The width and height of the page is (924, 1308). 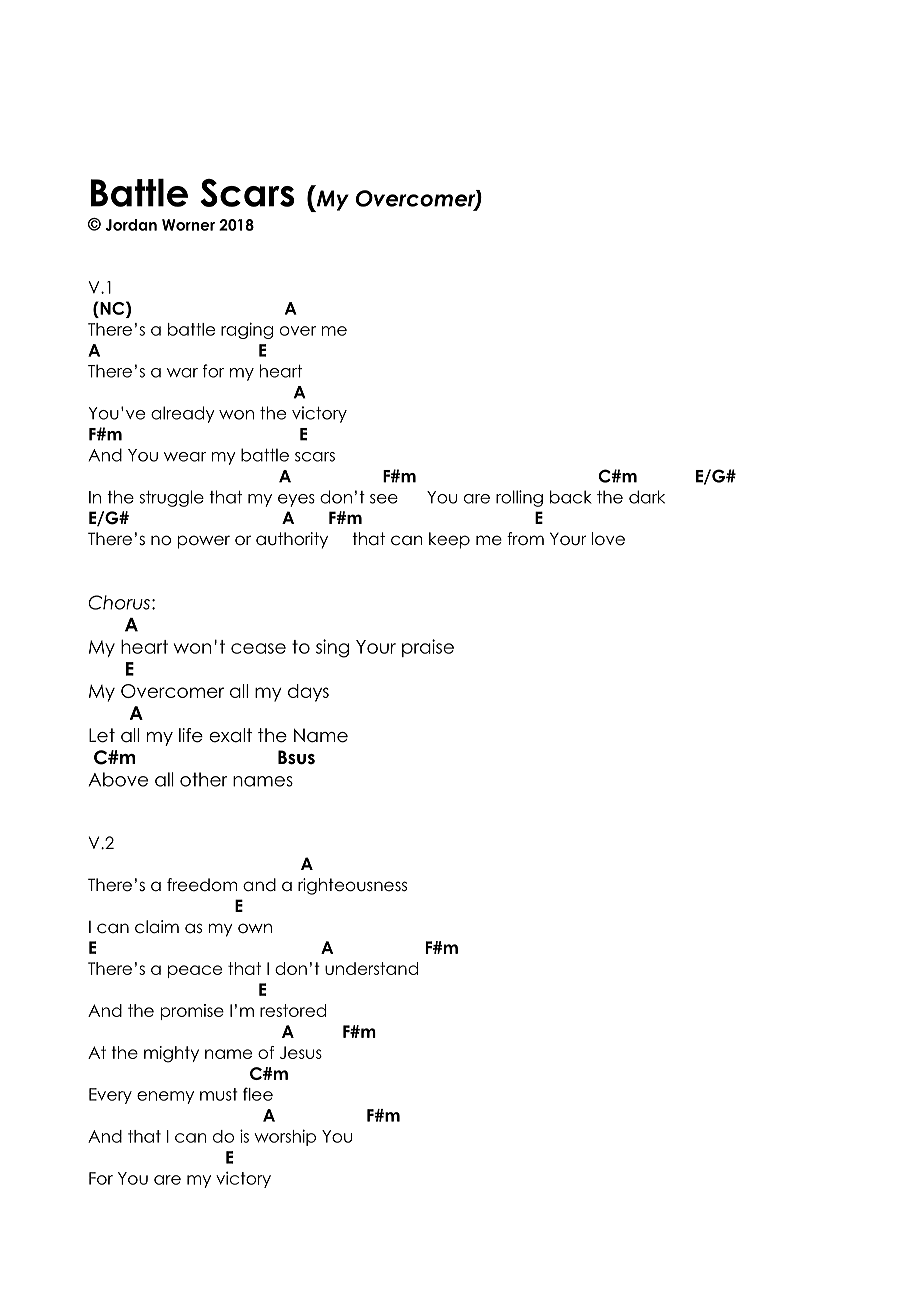 I want to click on raging, so click(x=247, y=330).
